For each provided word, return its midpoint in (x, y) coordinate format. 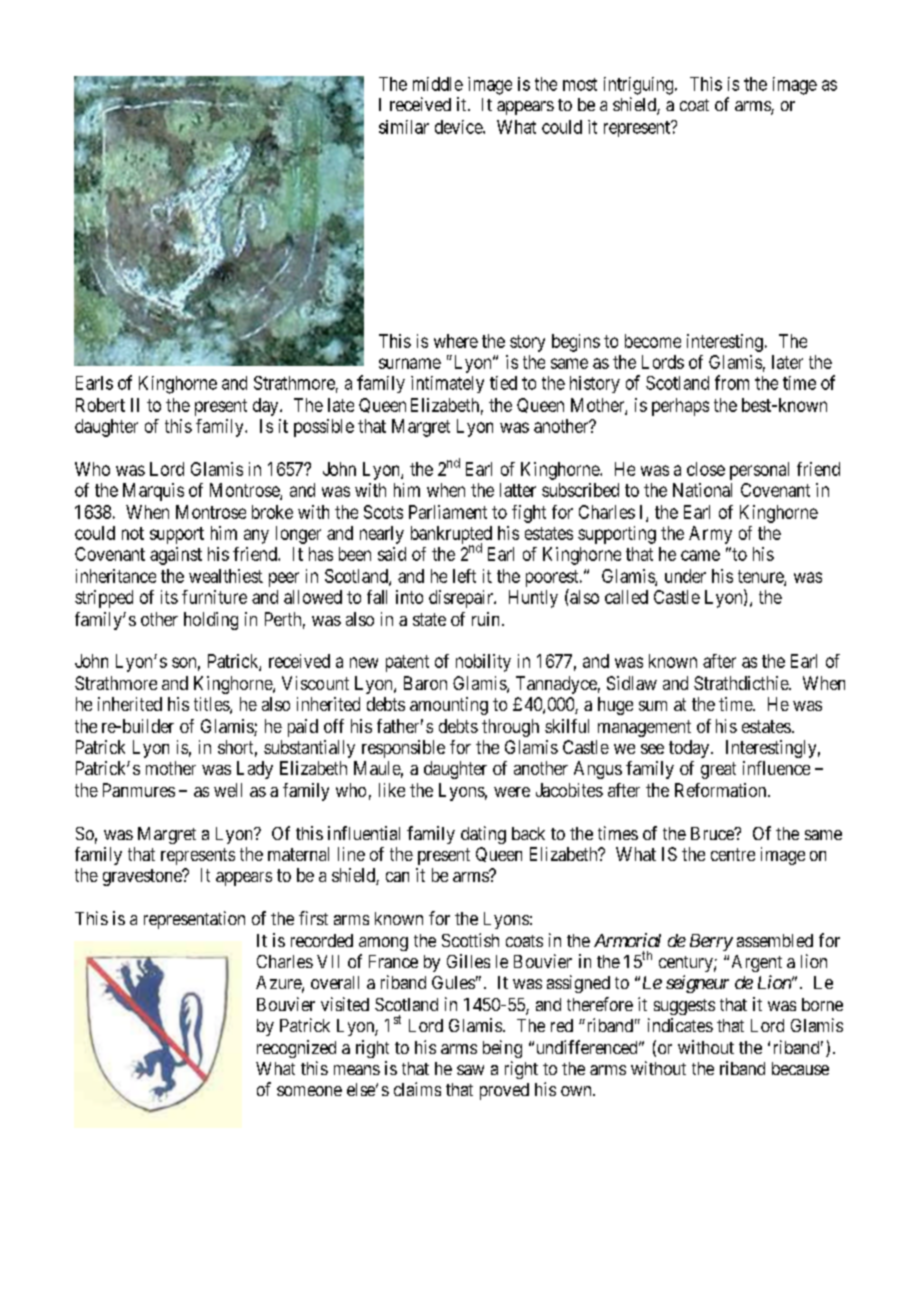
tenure (761, 578)
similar (404, 127)
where (456, 341)
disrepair (462, 599)
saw (470, 1070)
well (228, 790)
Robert (100, 405)
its (169, 597)
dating (483, 835)
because (800, 1068)
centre (733, 854)
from (732, 382)
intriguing (640, 86)
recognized (296, 1049)
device (459, 127)
